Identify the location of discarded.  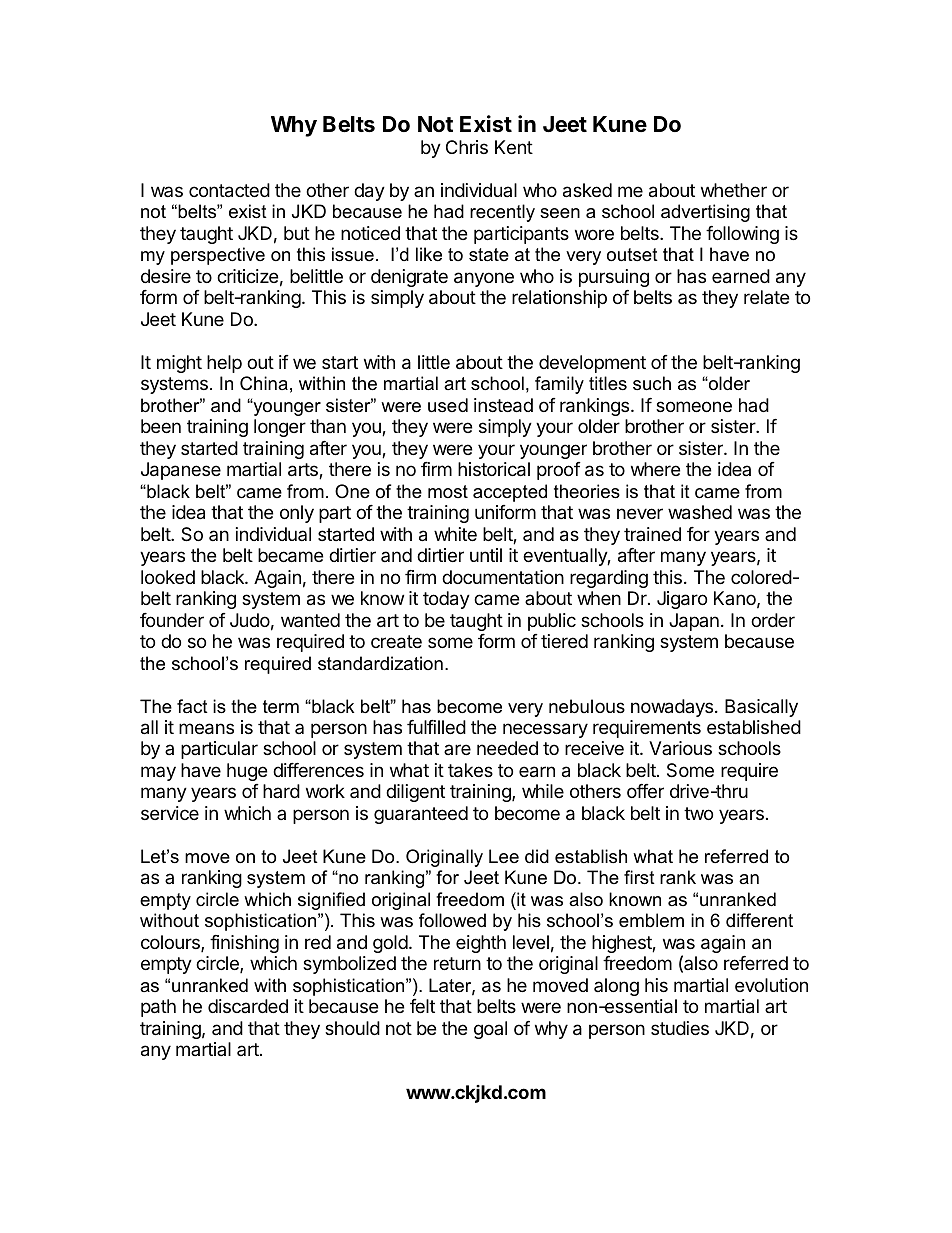
(248, 1006).
